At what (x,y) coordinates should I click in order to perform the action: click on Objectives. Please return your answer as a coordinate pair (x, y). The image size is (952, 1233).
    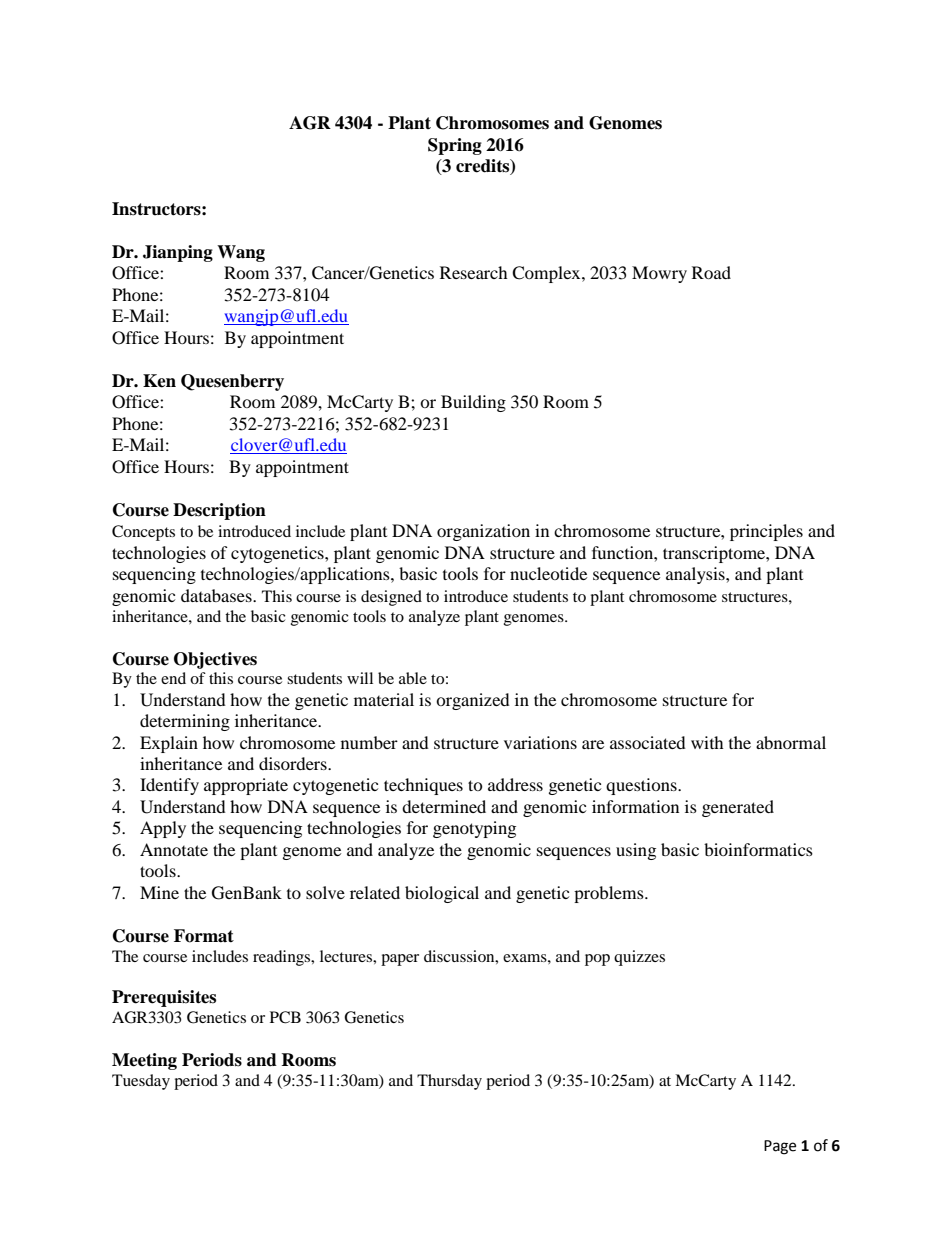
    Looking at the image, I should click on (215, 660).
